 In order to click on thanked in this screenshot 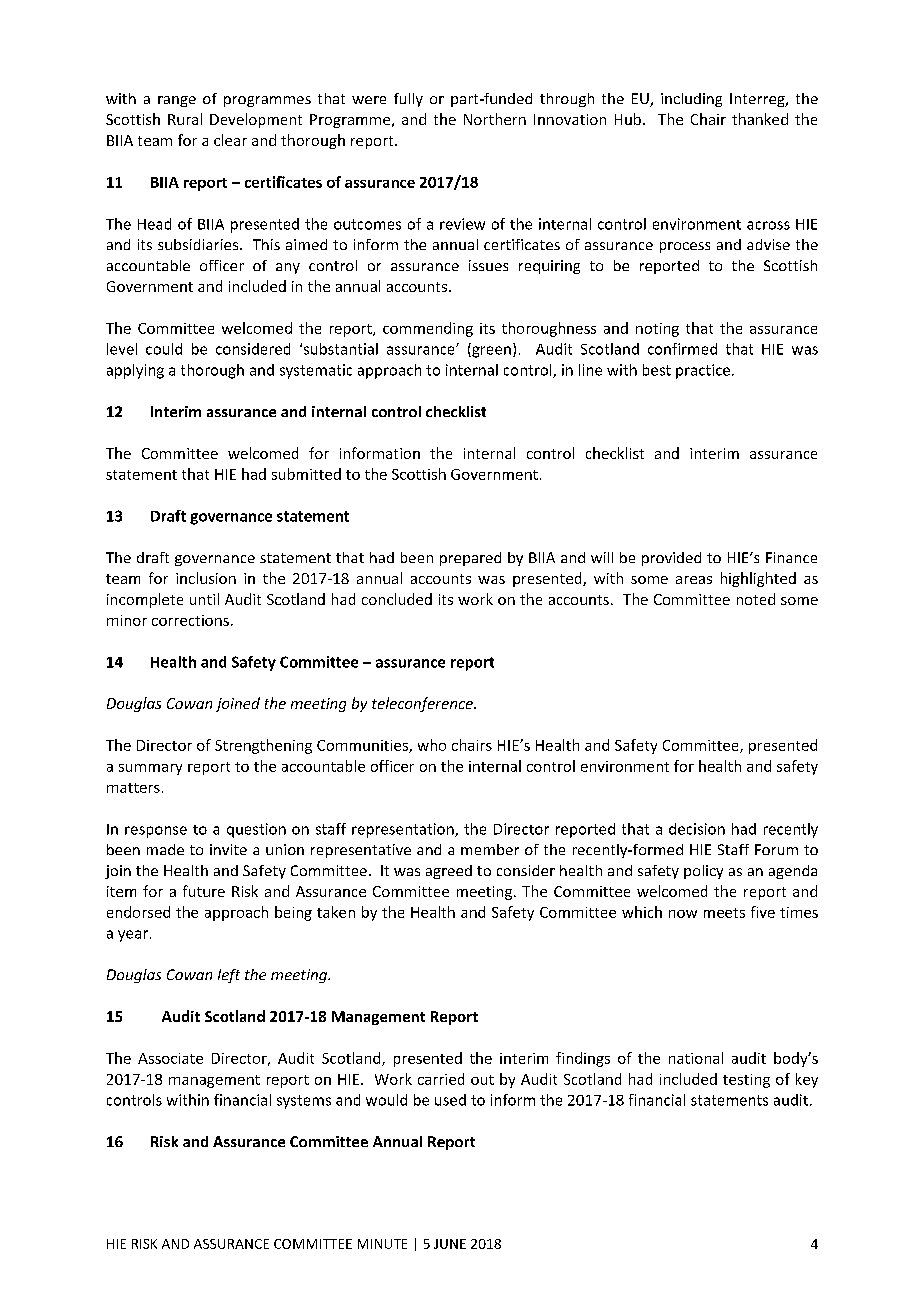, I will do `click(760, 119)`.
